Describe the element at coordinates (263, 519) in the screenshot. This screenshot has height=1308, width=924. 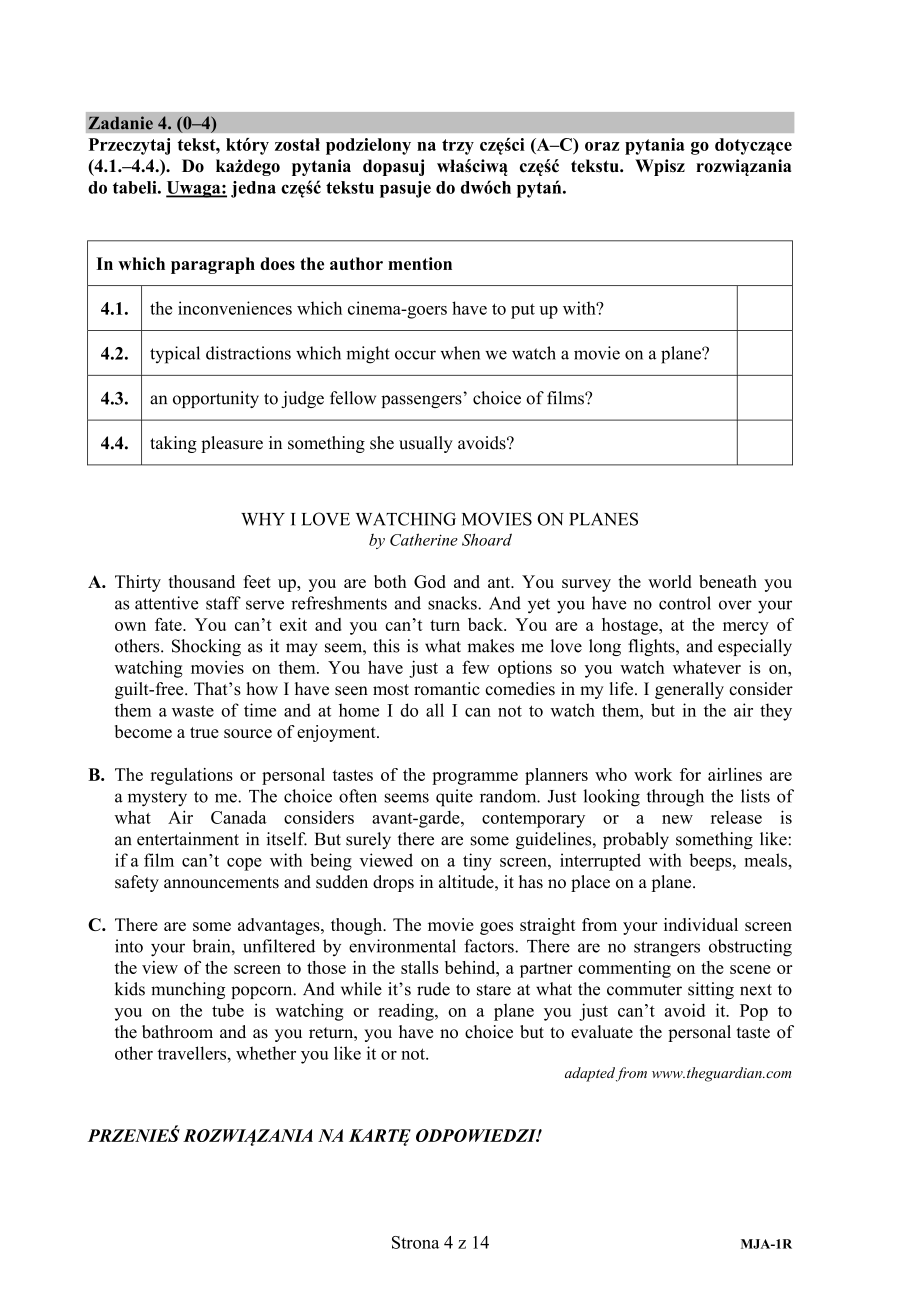
I see `WHY` at that location.
